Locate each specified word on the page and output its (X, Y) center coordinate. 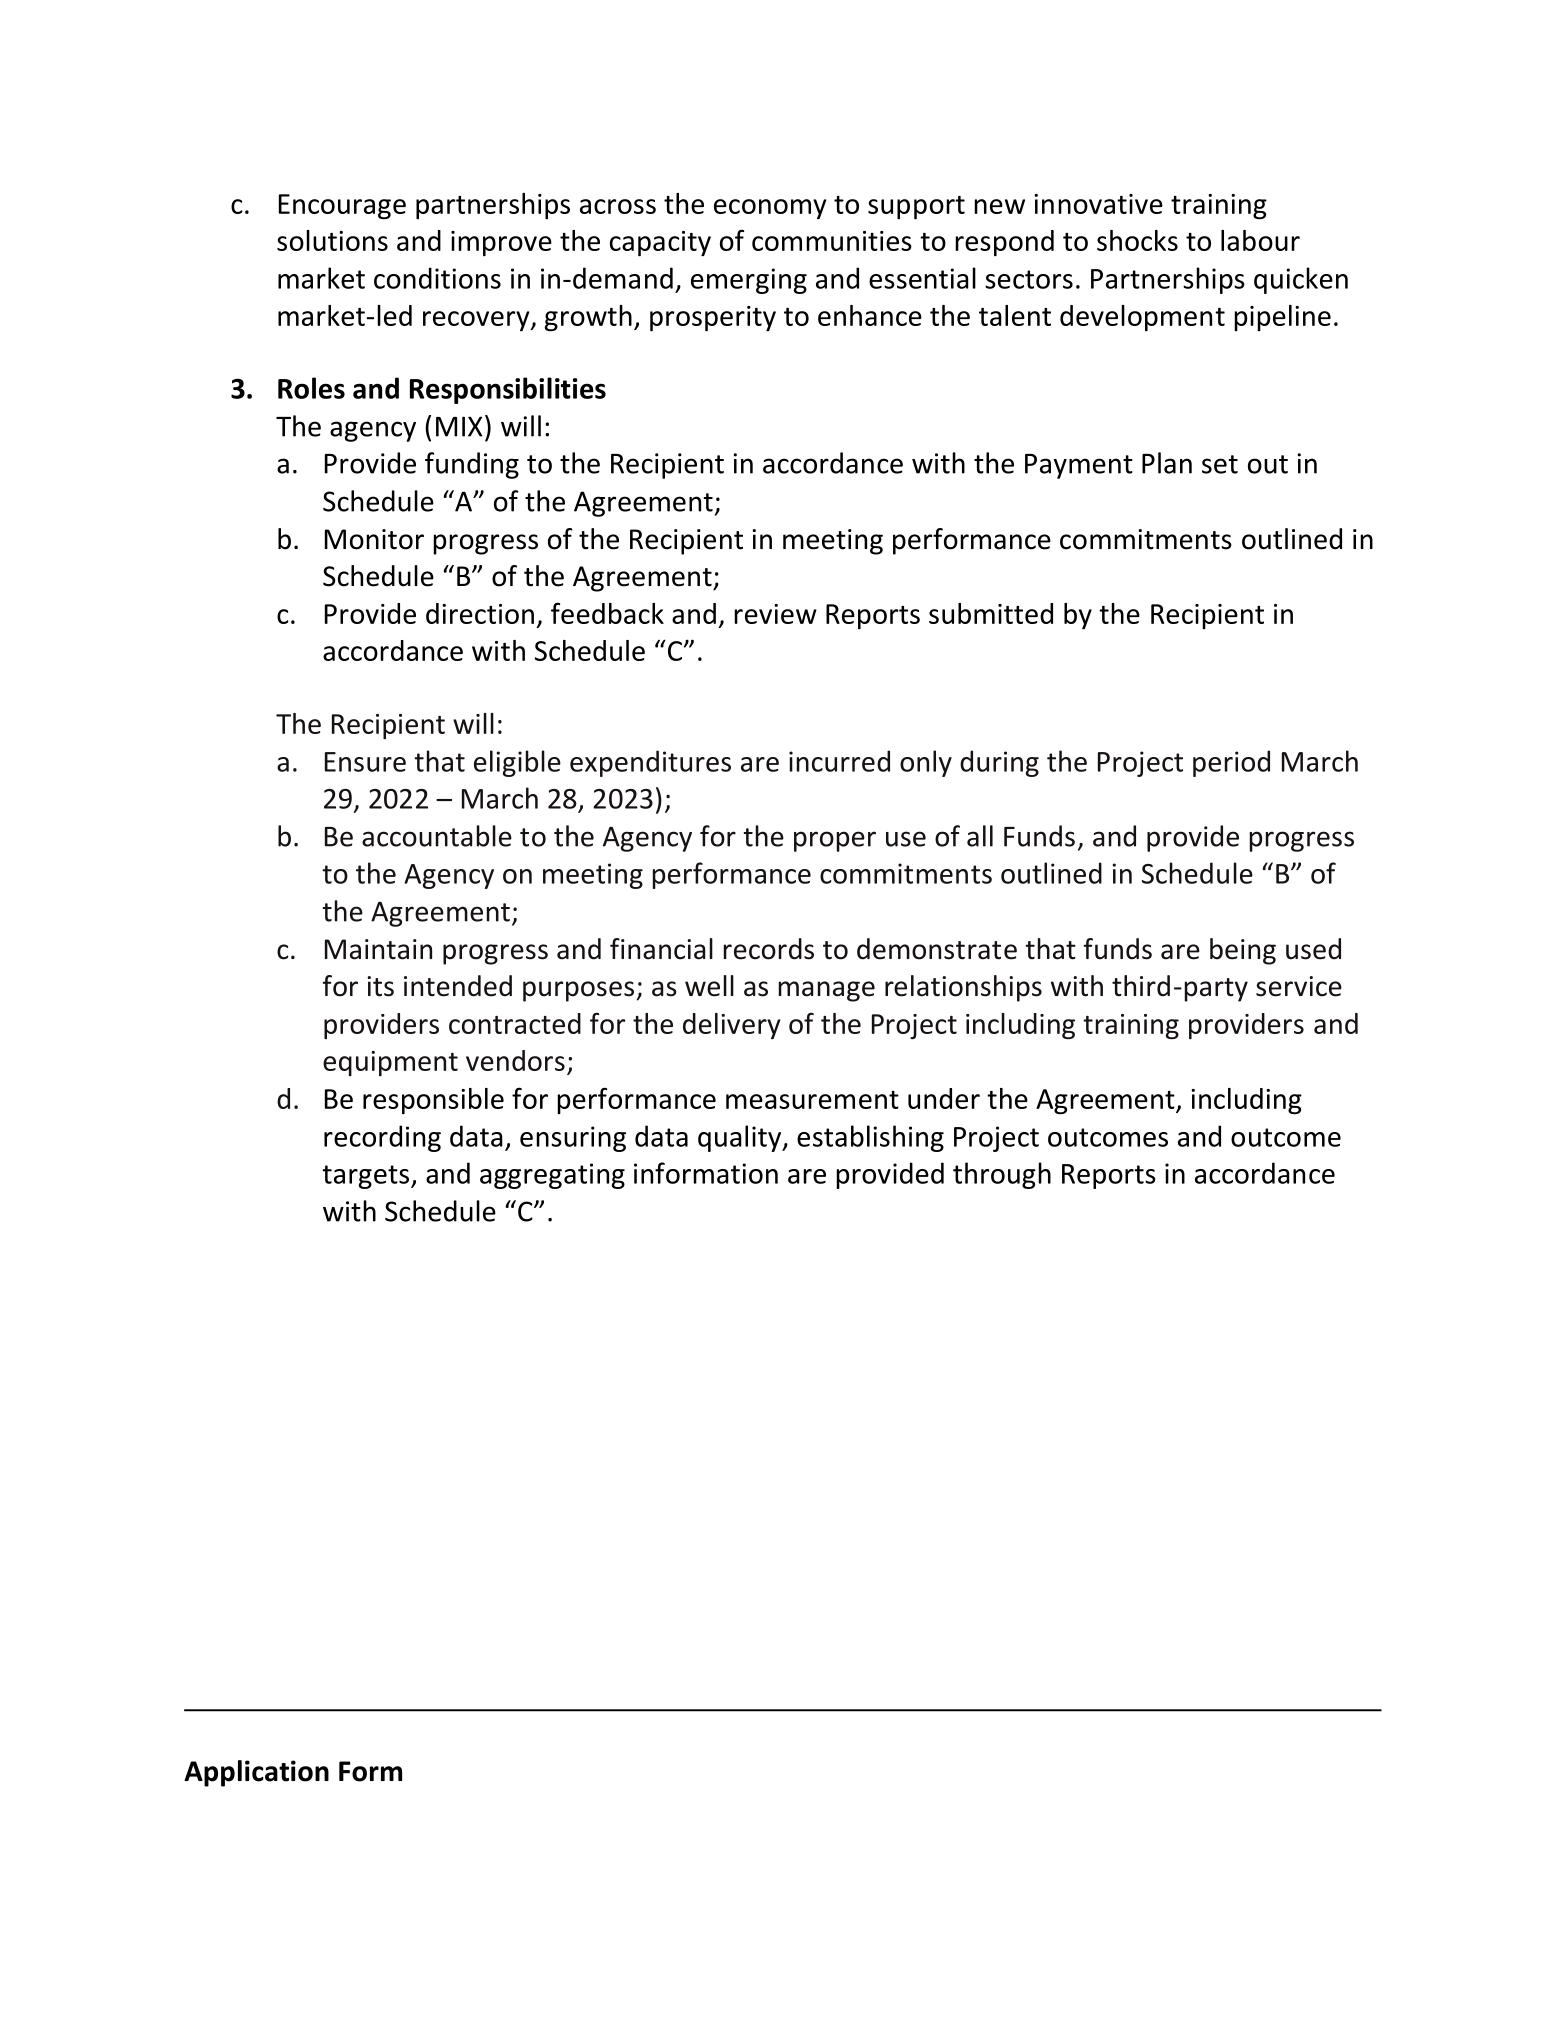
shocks (1137, 240)
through (1002, 1175)
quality (741, 1138)
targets (367, 1177)
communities (832, 241)
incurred (839, 761)
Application (256, 1773)
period (1231, 763)
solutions (332, 240)
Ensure (365, 762)
